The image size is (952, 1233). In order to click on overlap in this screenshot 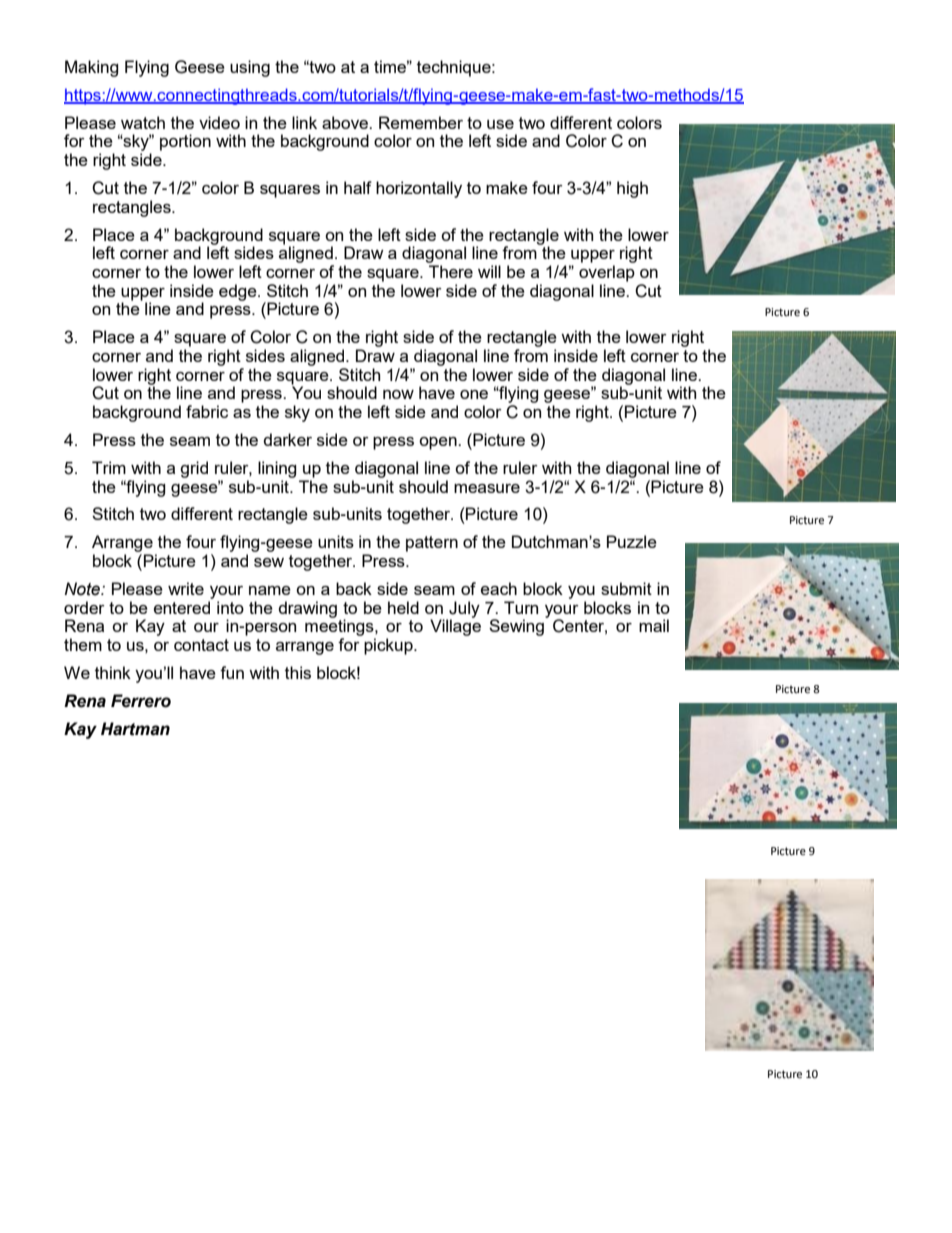, I will do `click(607, 273)`.
